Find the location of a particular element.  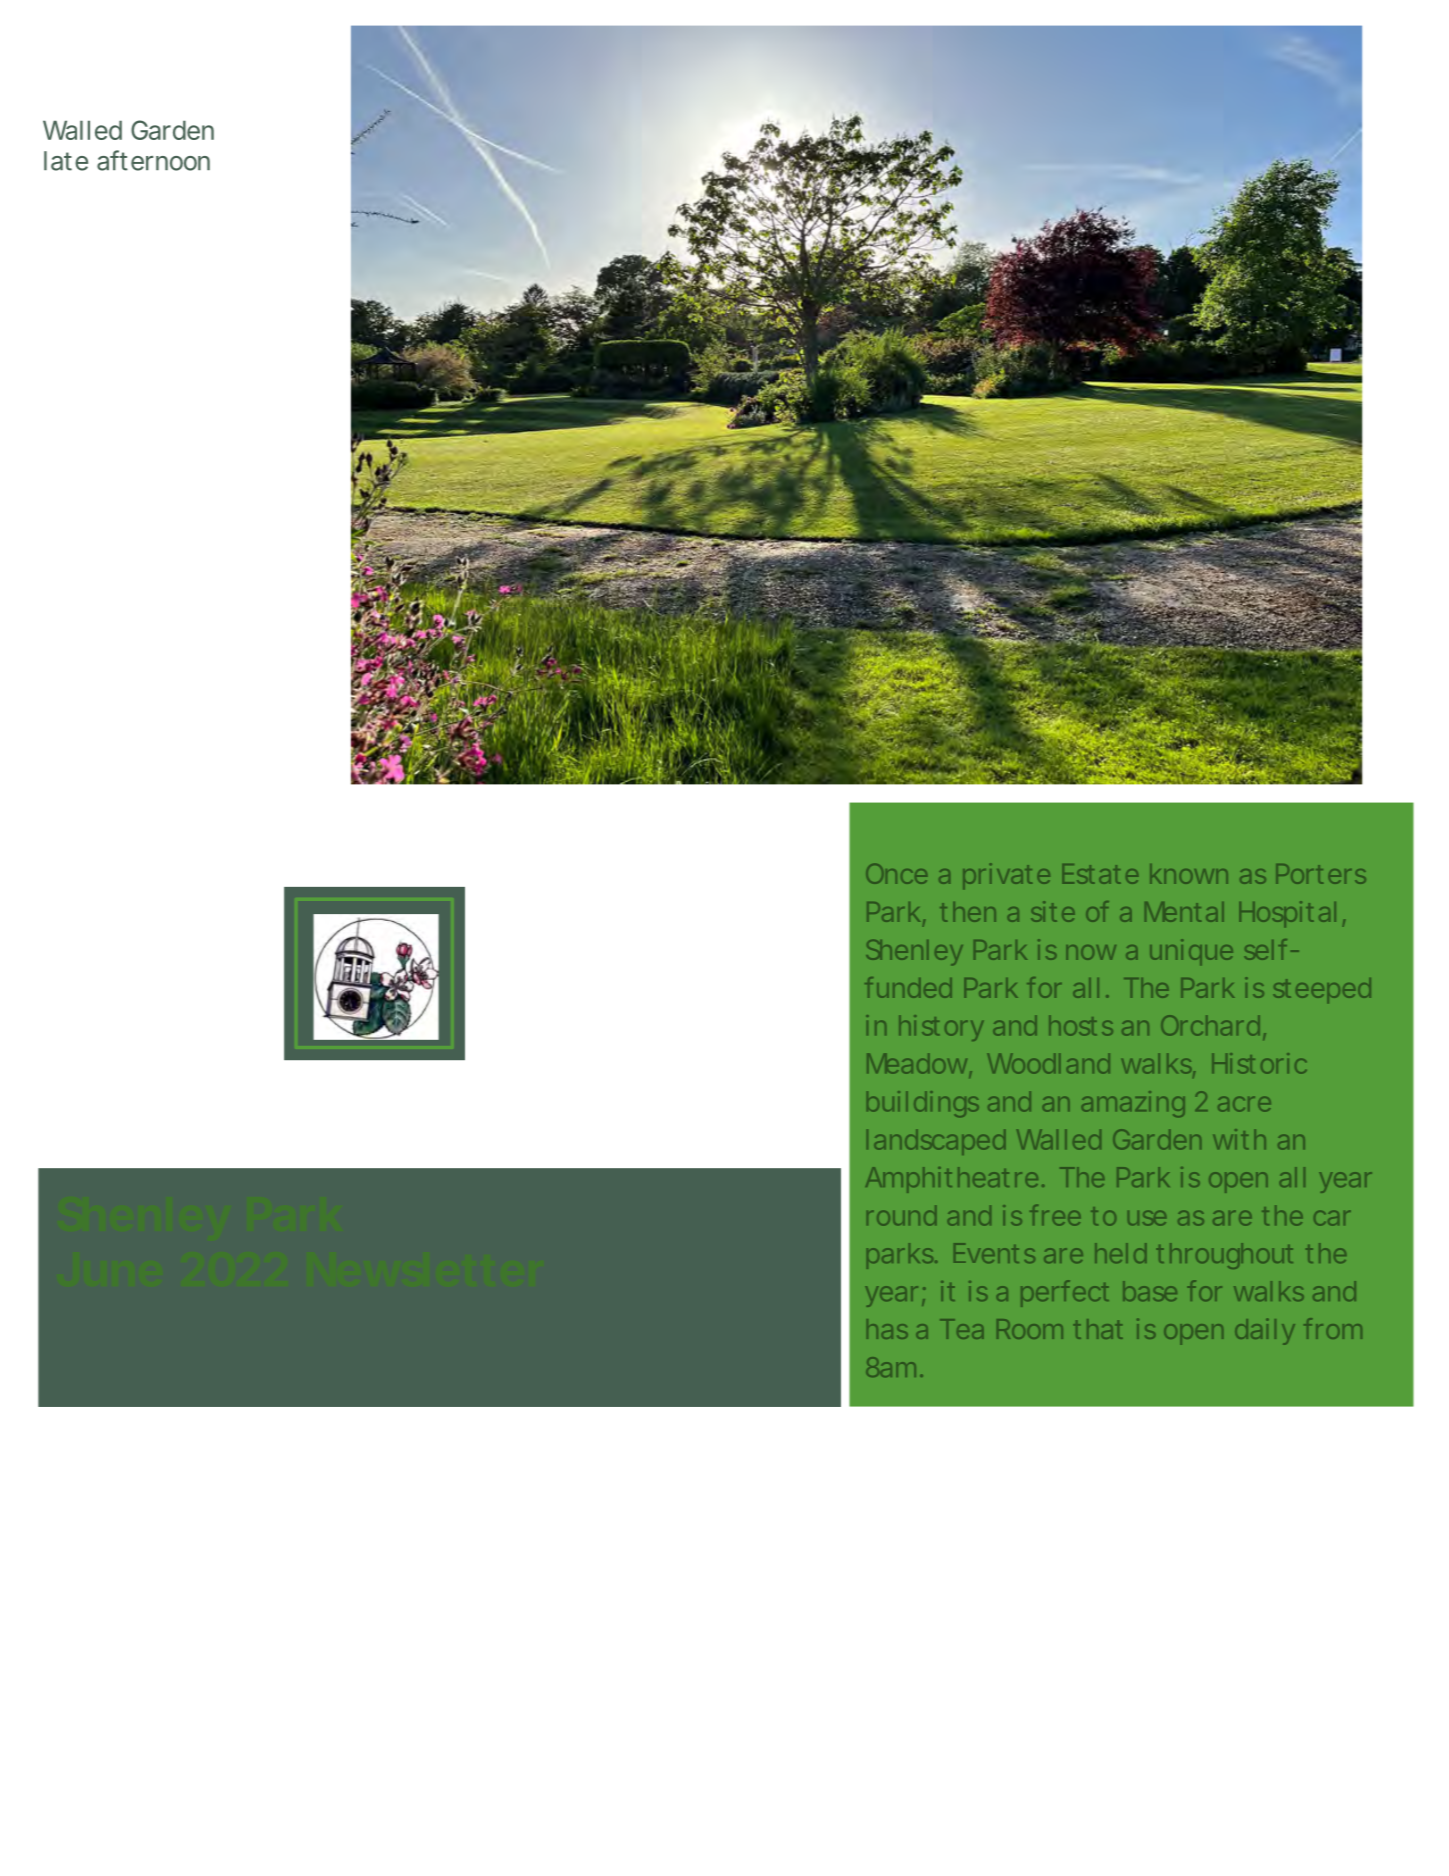

late is located at coordinates (66, 161).
